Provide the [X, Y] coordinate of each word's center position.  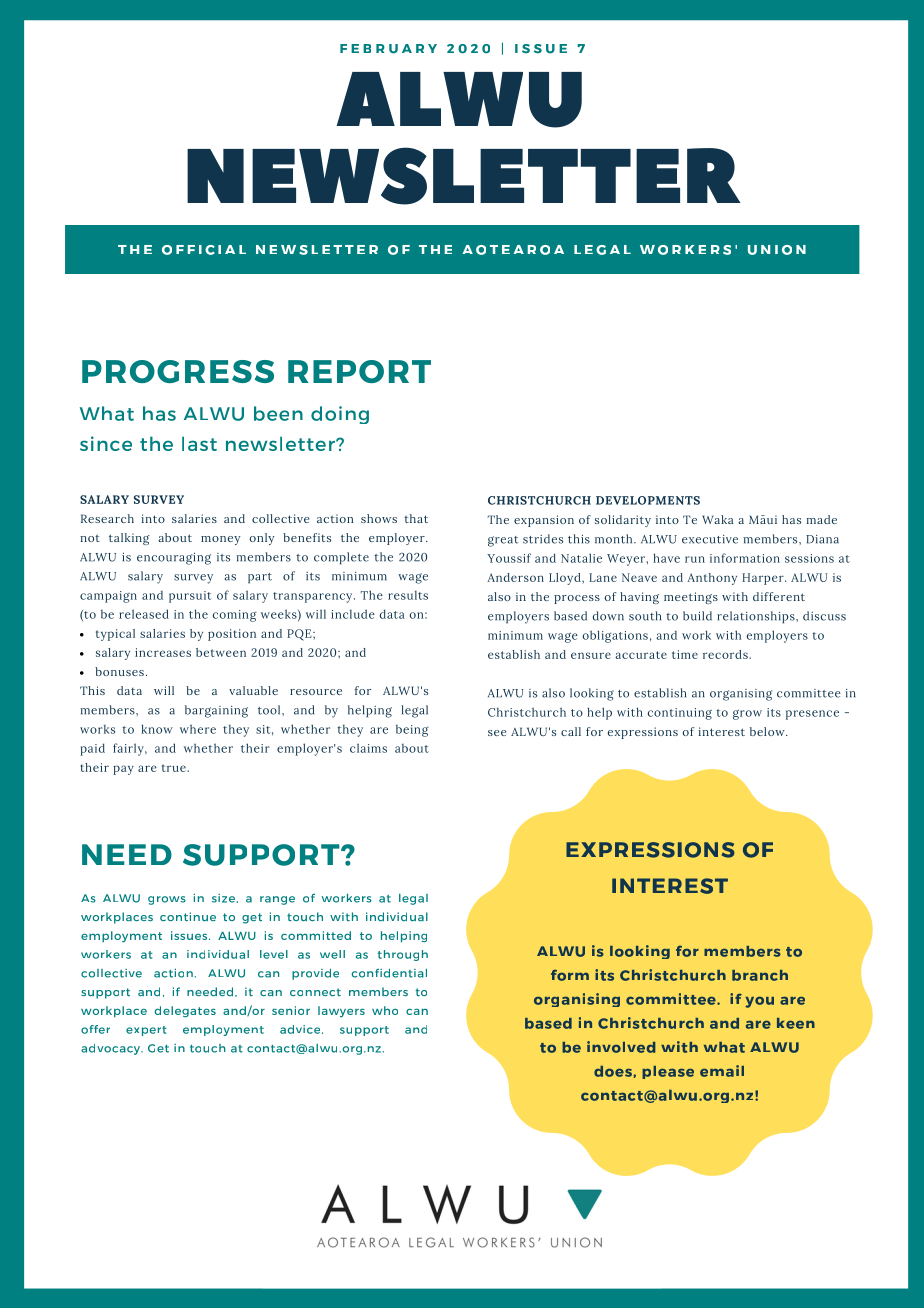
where [198, 729]
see [497, 733]
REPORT [359, 371]
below [768, 731]
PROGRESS [178, 371]
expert [146, 1031]
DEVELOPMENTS [648, 500]
